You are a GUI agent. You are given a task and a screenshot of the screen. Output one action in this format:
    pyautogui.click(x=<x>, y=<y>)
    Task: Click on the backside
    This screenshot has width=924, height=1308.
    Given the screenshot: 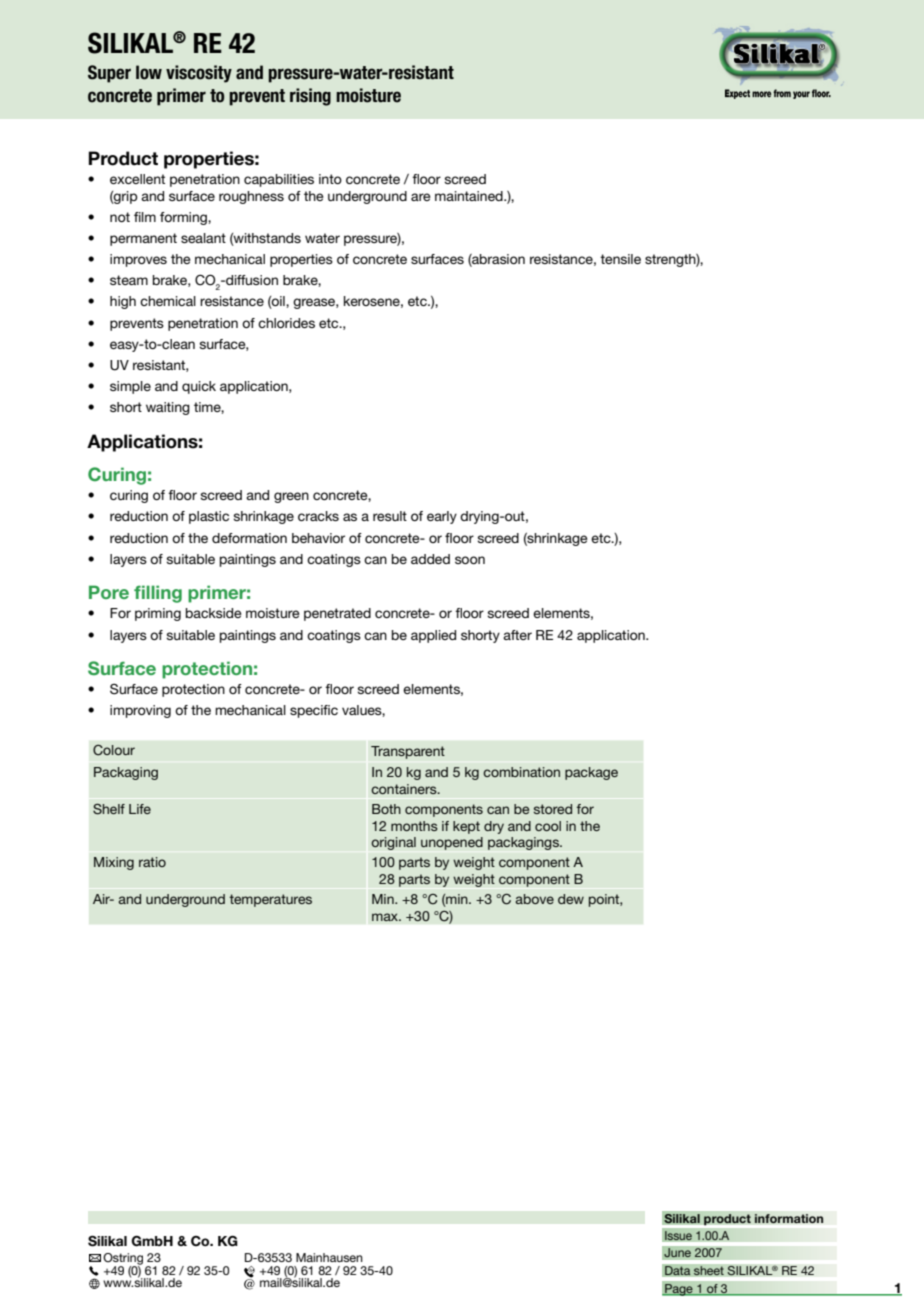 What is the action you would take?
    pyautogui.click(x=214, y=613)
